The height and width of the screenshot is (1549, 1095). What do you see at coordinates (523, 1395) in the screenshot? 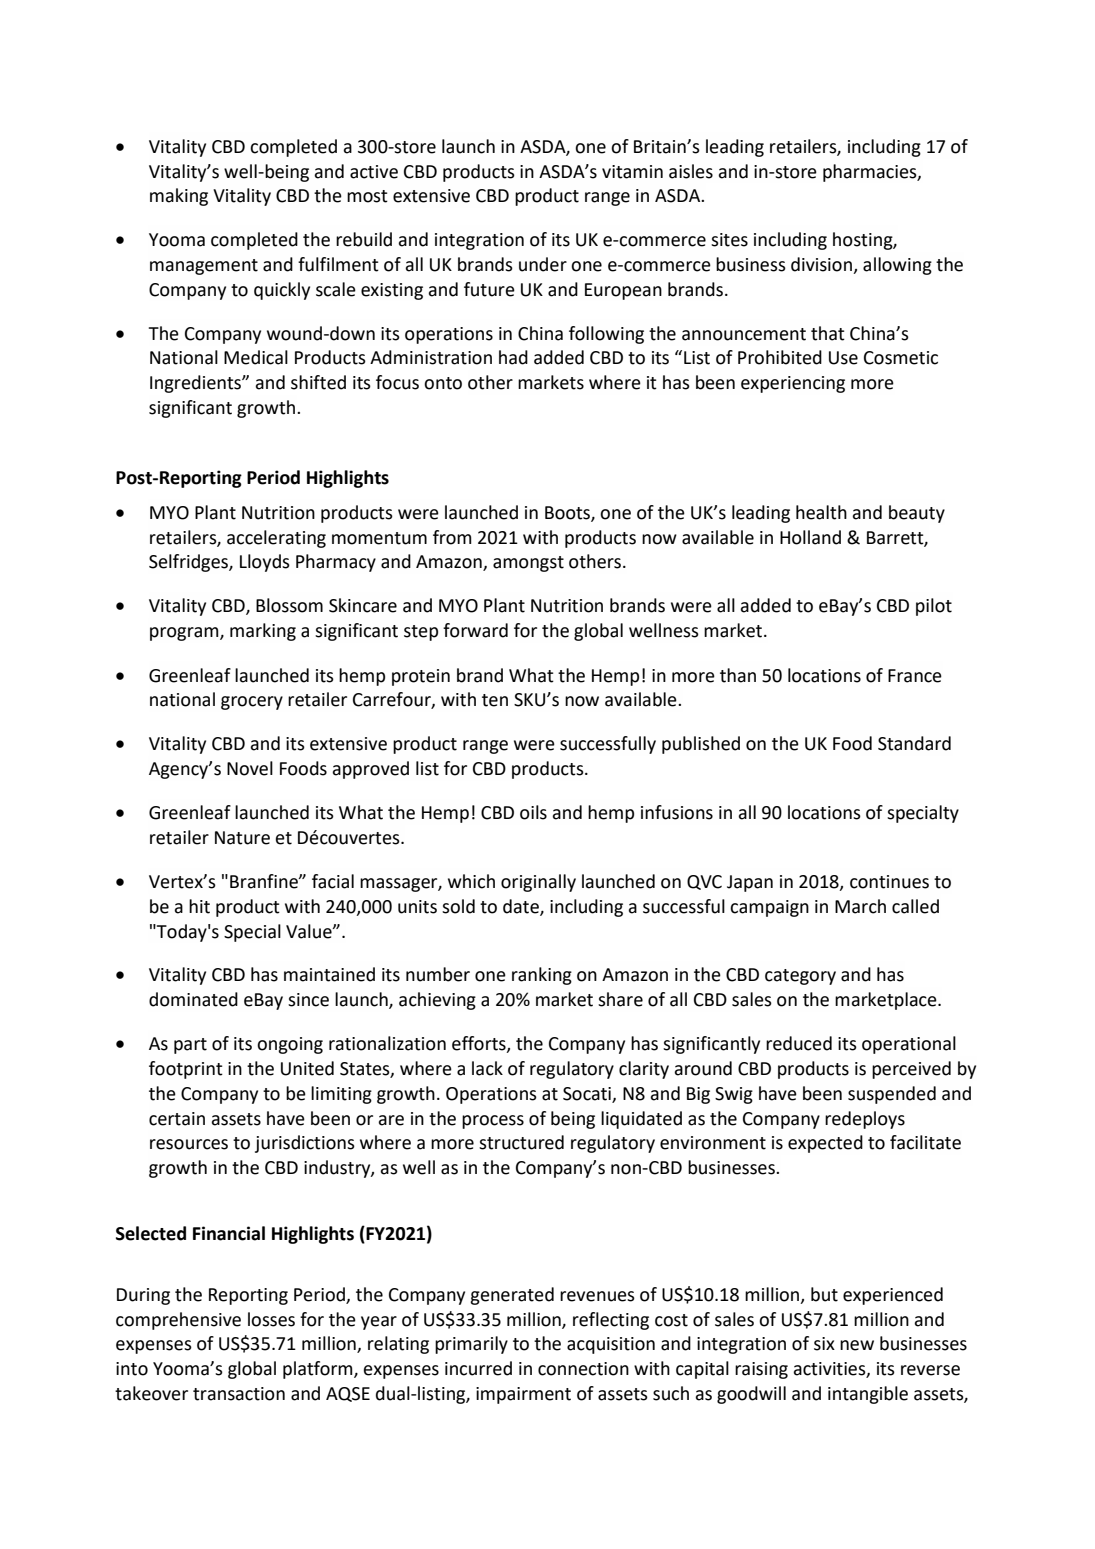
I see `impairment` at bounding box center [523, 1395].
